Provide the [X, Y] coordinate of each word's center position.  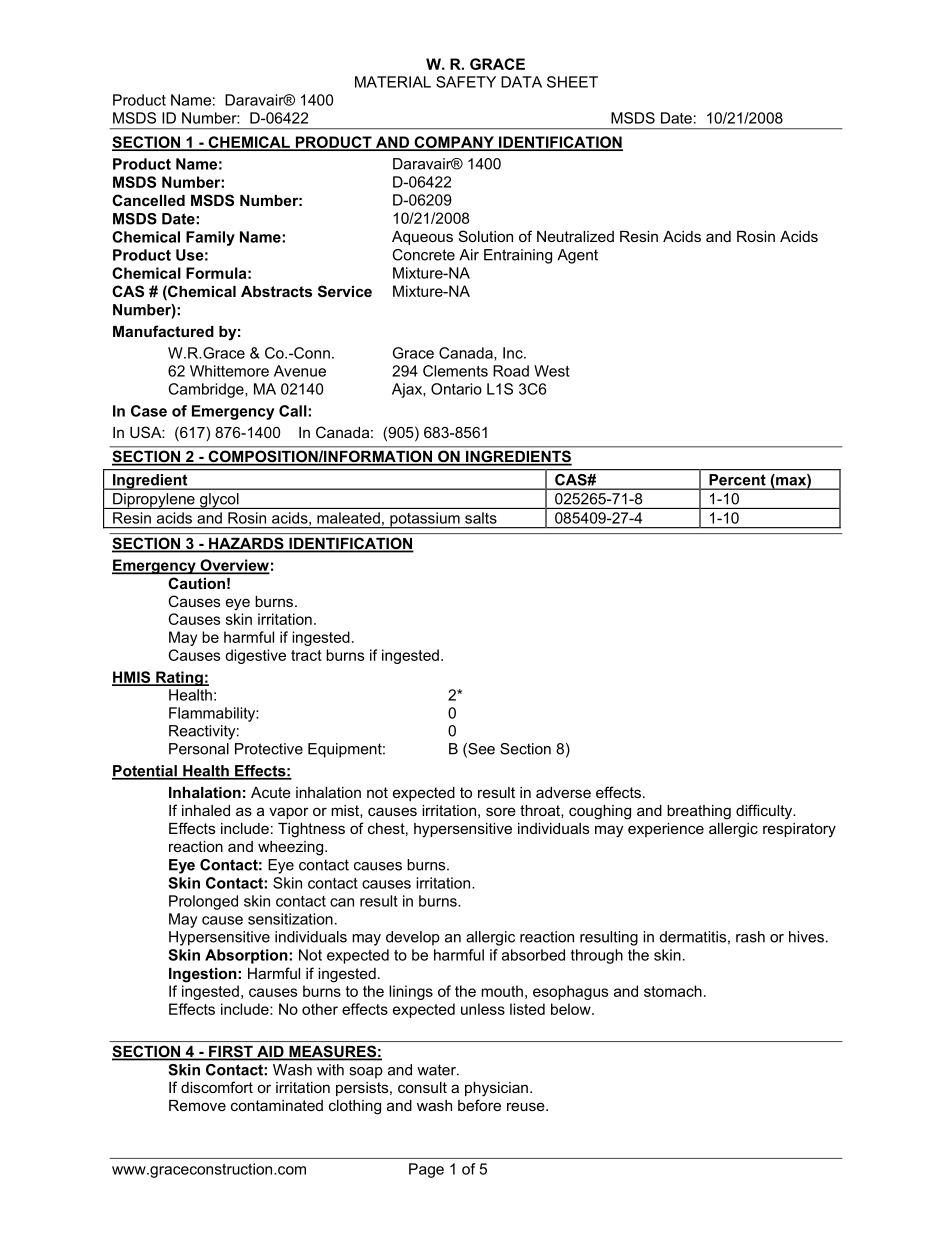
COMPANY [454, 143]
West [552, 371]
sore [501, 811]
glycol [219, 501]
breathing [699, 812]
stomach [673, 991]
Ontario [456, 389]
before [479, 1105]
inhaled [206, 810]
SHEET [572, 82]
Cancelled [148, 200]
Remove [197, 1105]
